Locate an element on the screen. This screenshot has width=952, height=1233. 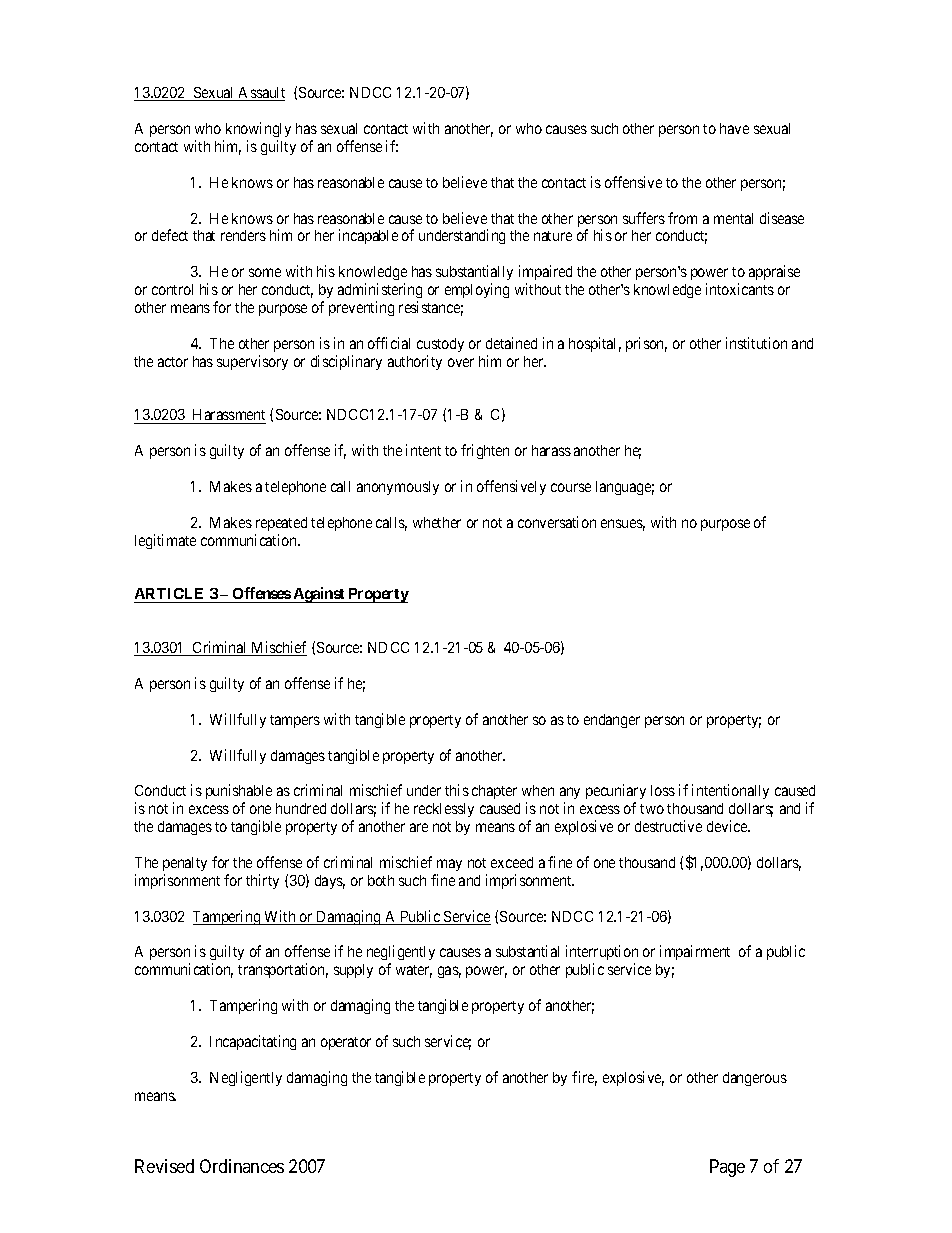
Ordinances is located at coordinates (242, 1166).
